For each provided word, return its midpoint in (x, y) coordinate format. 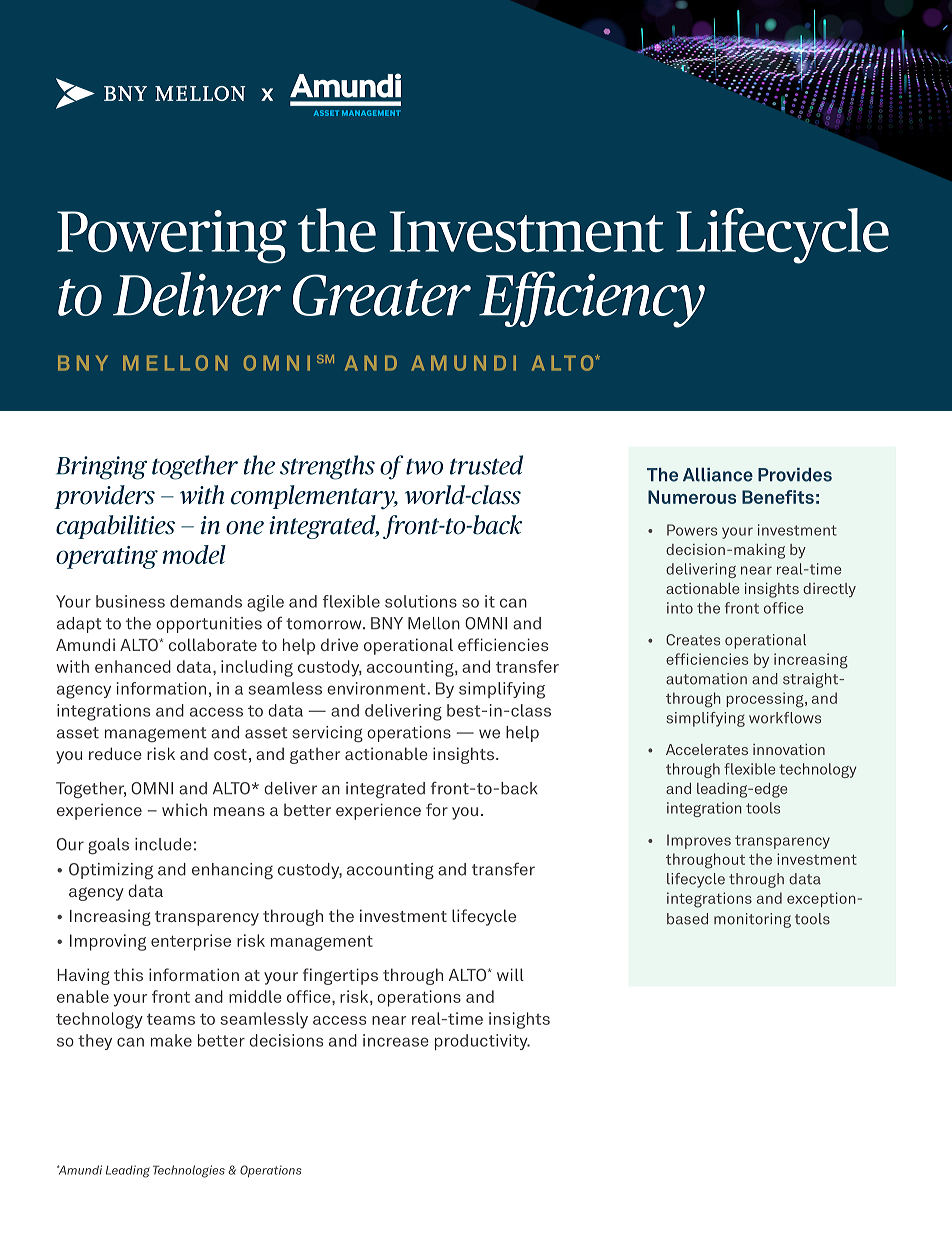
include (163, 844)
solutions (421, 601)
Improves (699, 841)
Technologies (189, 1171)
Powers (692, 530)
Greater (382, 295)
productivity (482, 1042)
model (194, 554)
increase (396, 1040)
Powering (172, 237)
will (510, 974)
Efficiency (592, 299)
